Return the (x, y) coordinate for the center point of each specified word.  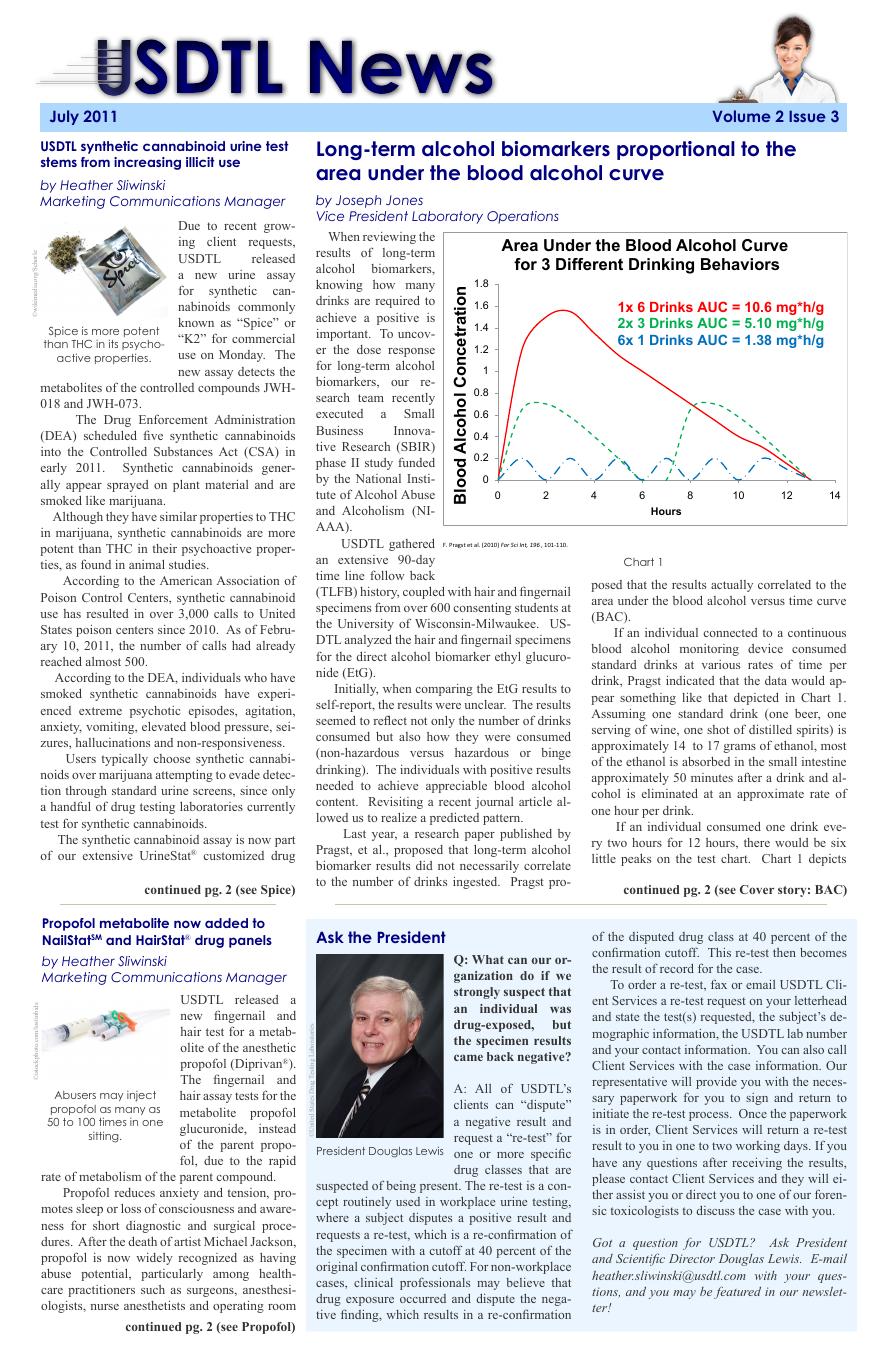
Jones (404, 200)
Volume (741, 116)
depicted (756, 698)
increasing (147, 163)
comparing (444, 690)
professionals (435, 1283)
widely (154, 1259)
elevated (164, 726)
